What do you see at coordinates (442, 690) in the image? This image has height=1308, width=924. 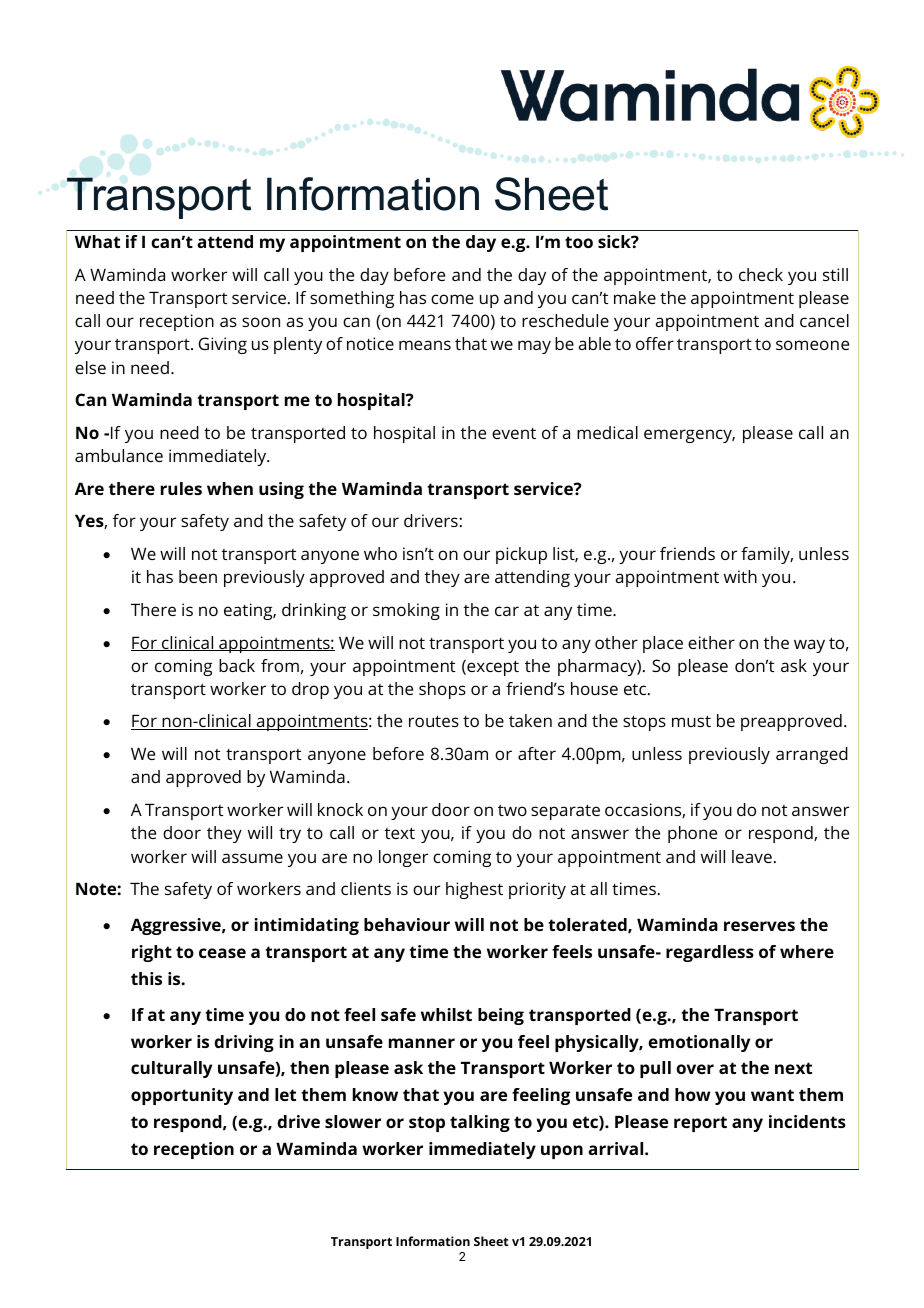 I see `shops` at bounding box center [442, 690].
